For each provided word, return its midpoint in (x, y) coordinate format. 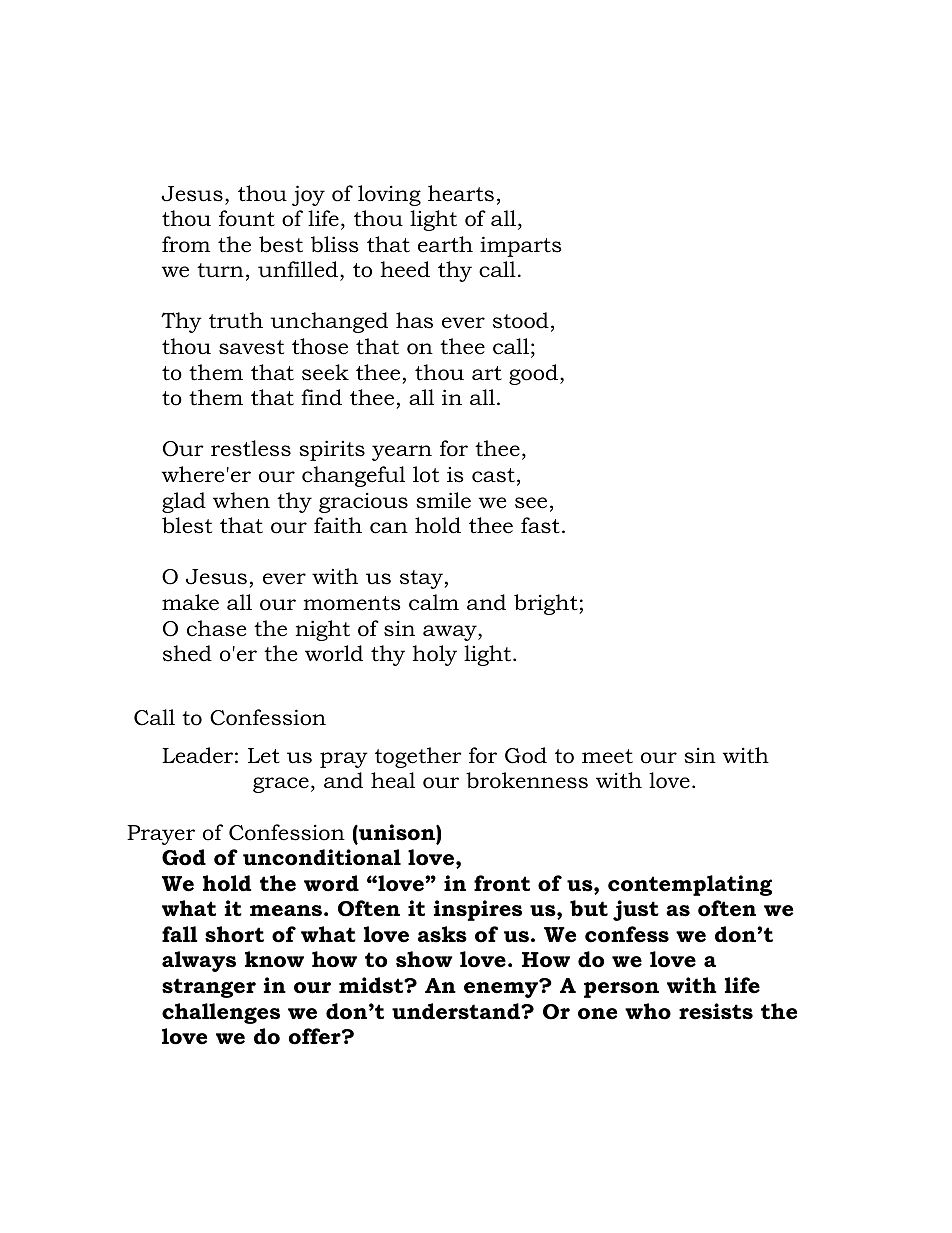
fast (540, 525)
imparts (521, 246)
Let (264, 756)
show (424, 959)
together (418, 757)
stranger (209, 988)
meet (607, 756)
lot (426, 474)
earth (445, 244)
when (241, 500)
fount (247, 218)
